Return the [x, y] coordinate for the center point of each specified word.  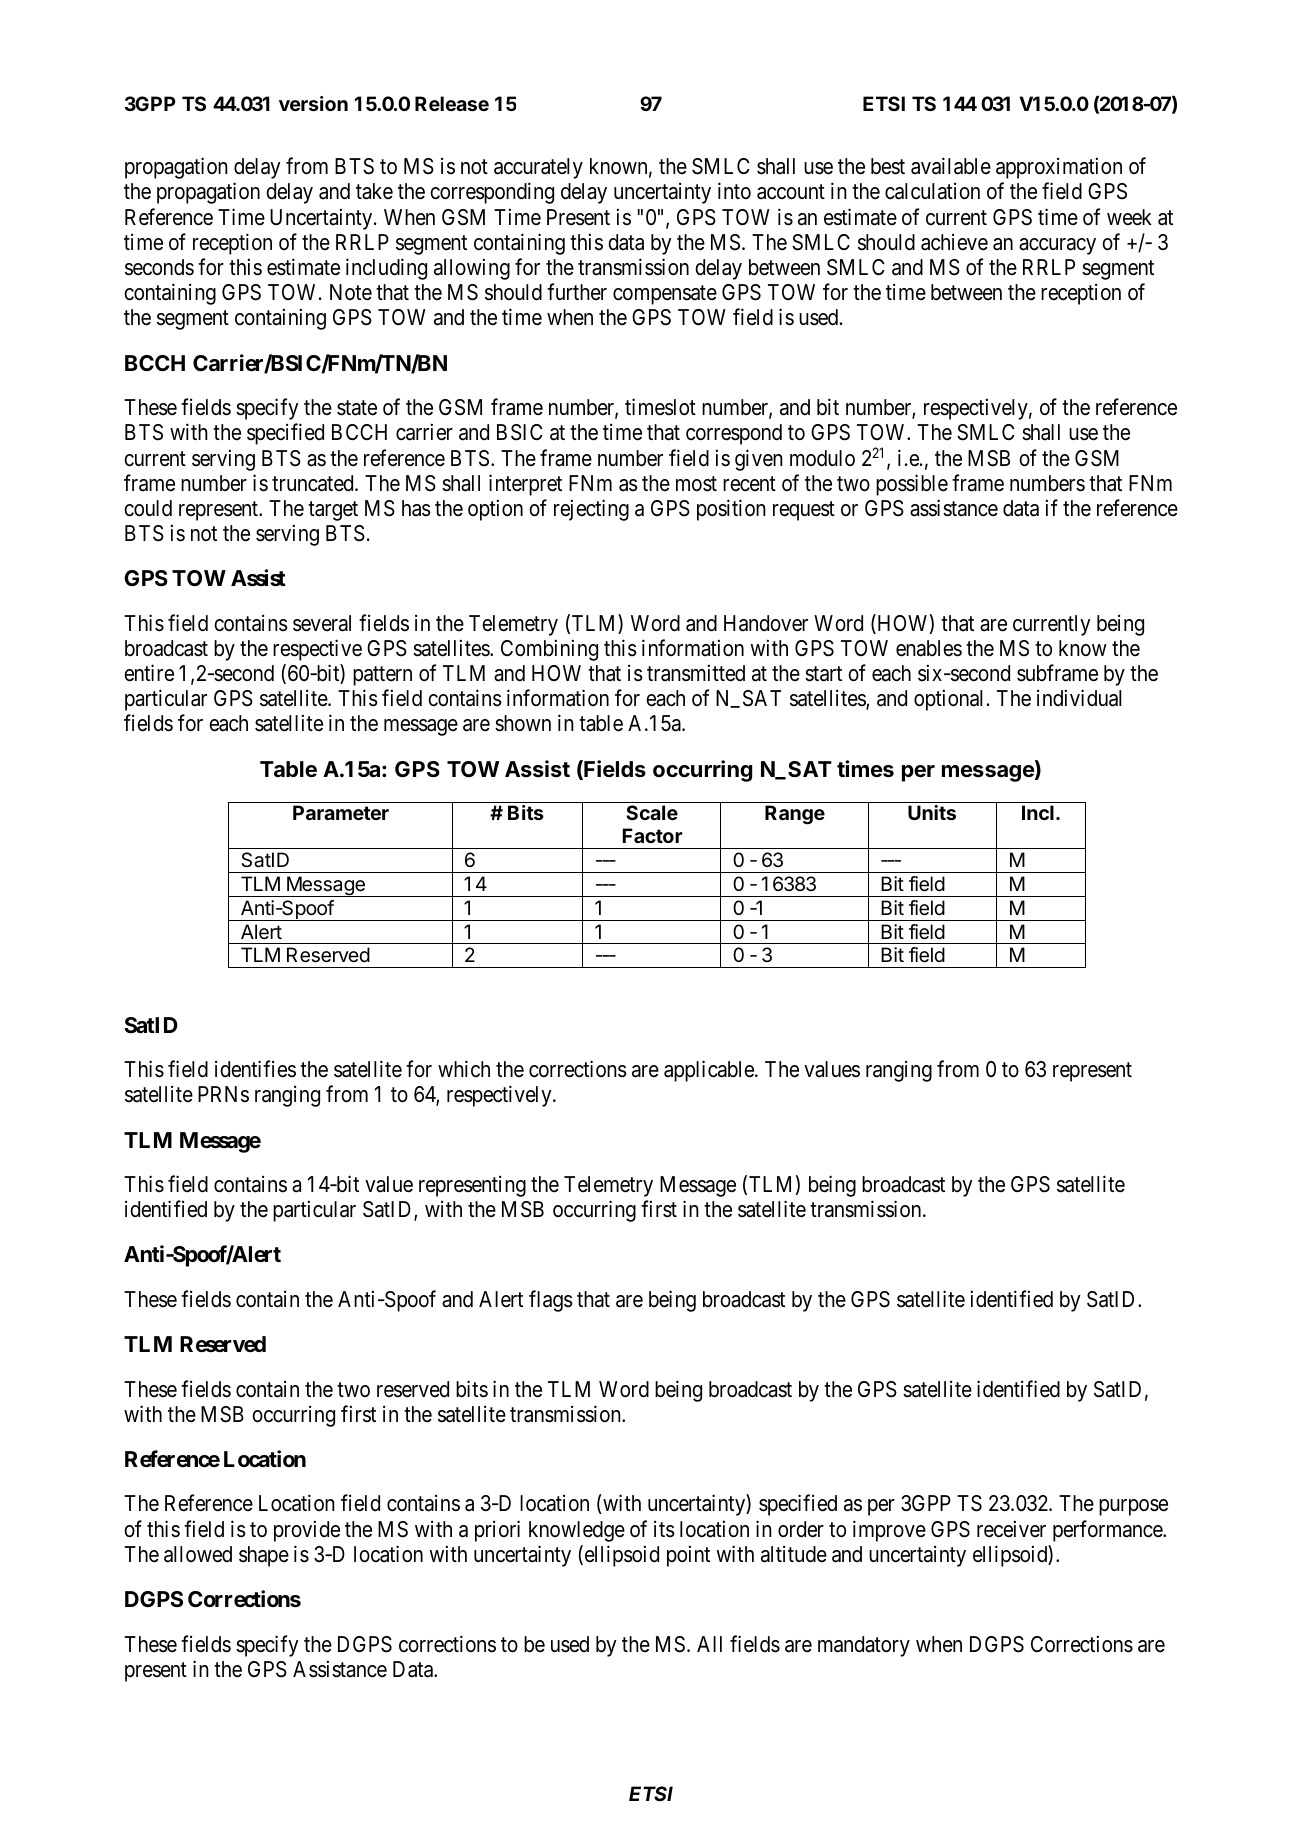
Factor [652, 835]
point [688, 1556]
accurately [538, 168]
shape [264, 1556]
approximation [1059, 168]
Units [932, 812]
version [313, 103]
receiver [1011, 1529]
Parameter [341, 812]
